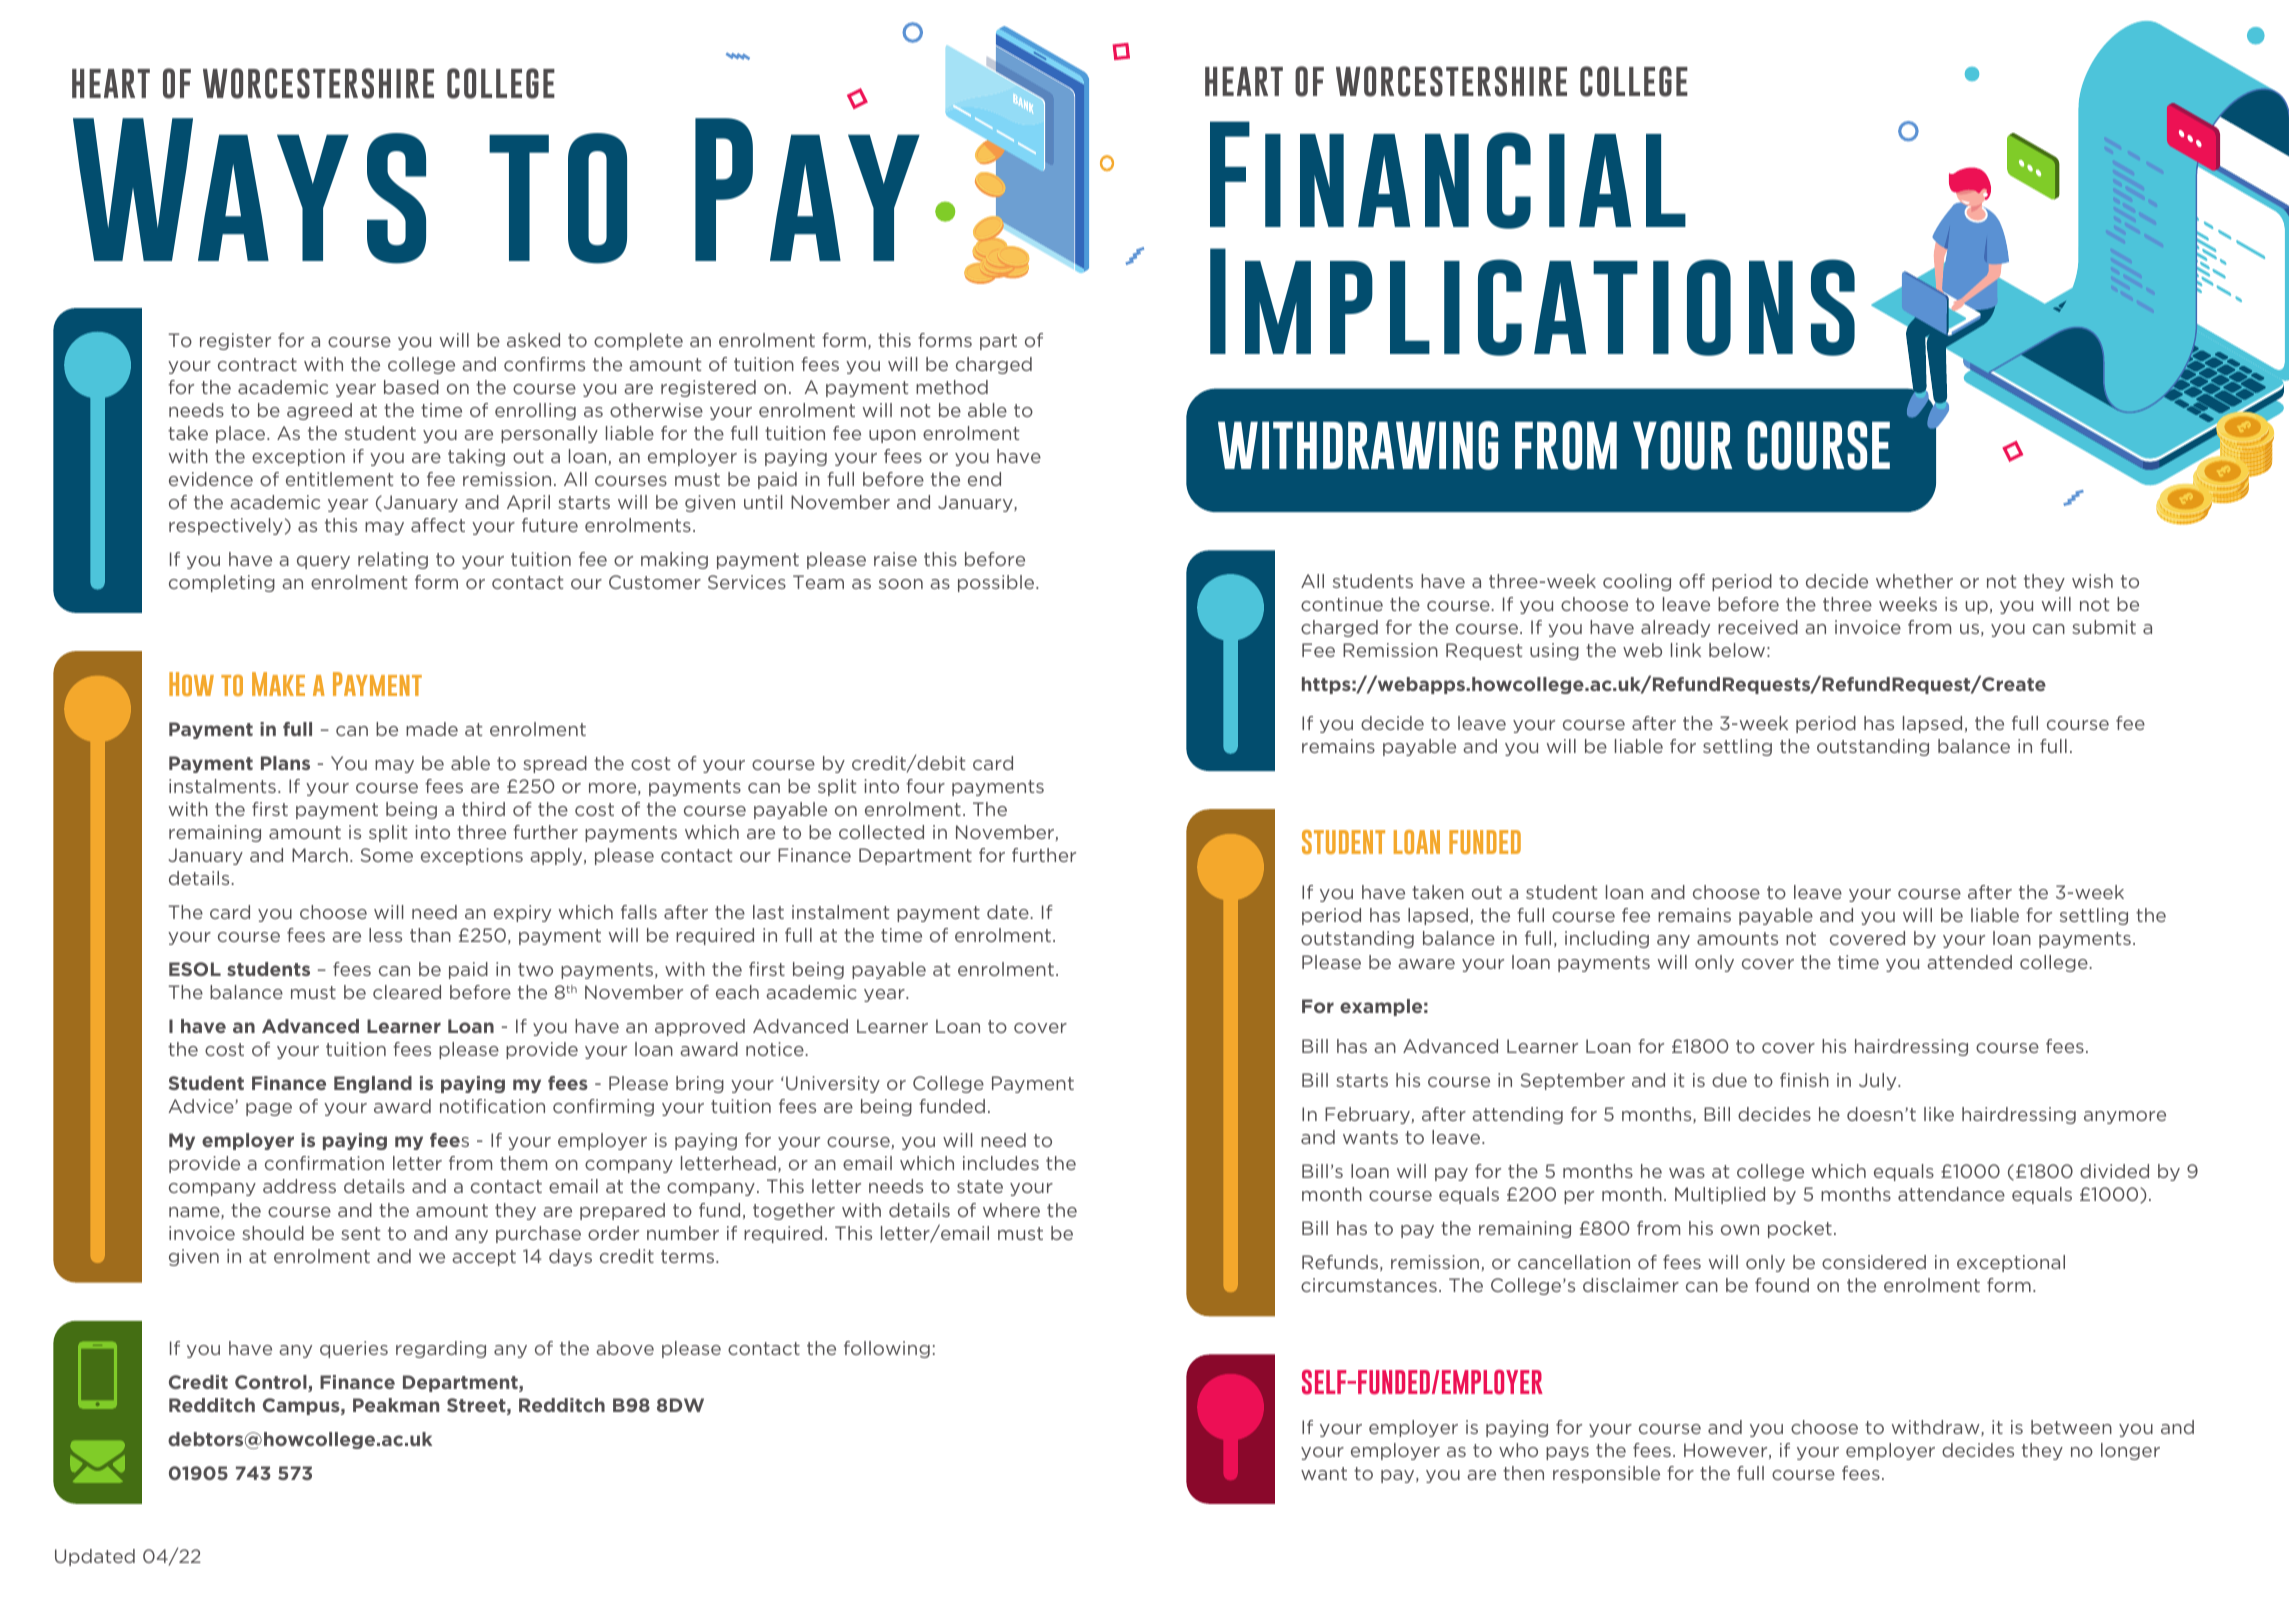  I want to click on between, so click(2071, 1427).
